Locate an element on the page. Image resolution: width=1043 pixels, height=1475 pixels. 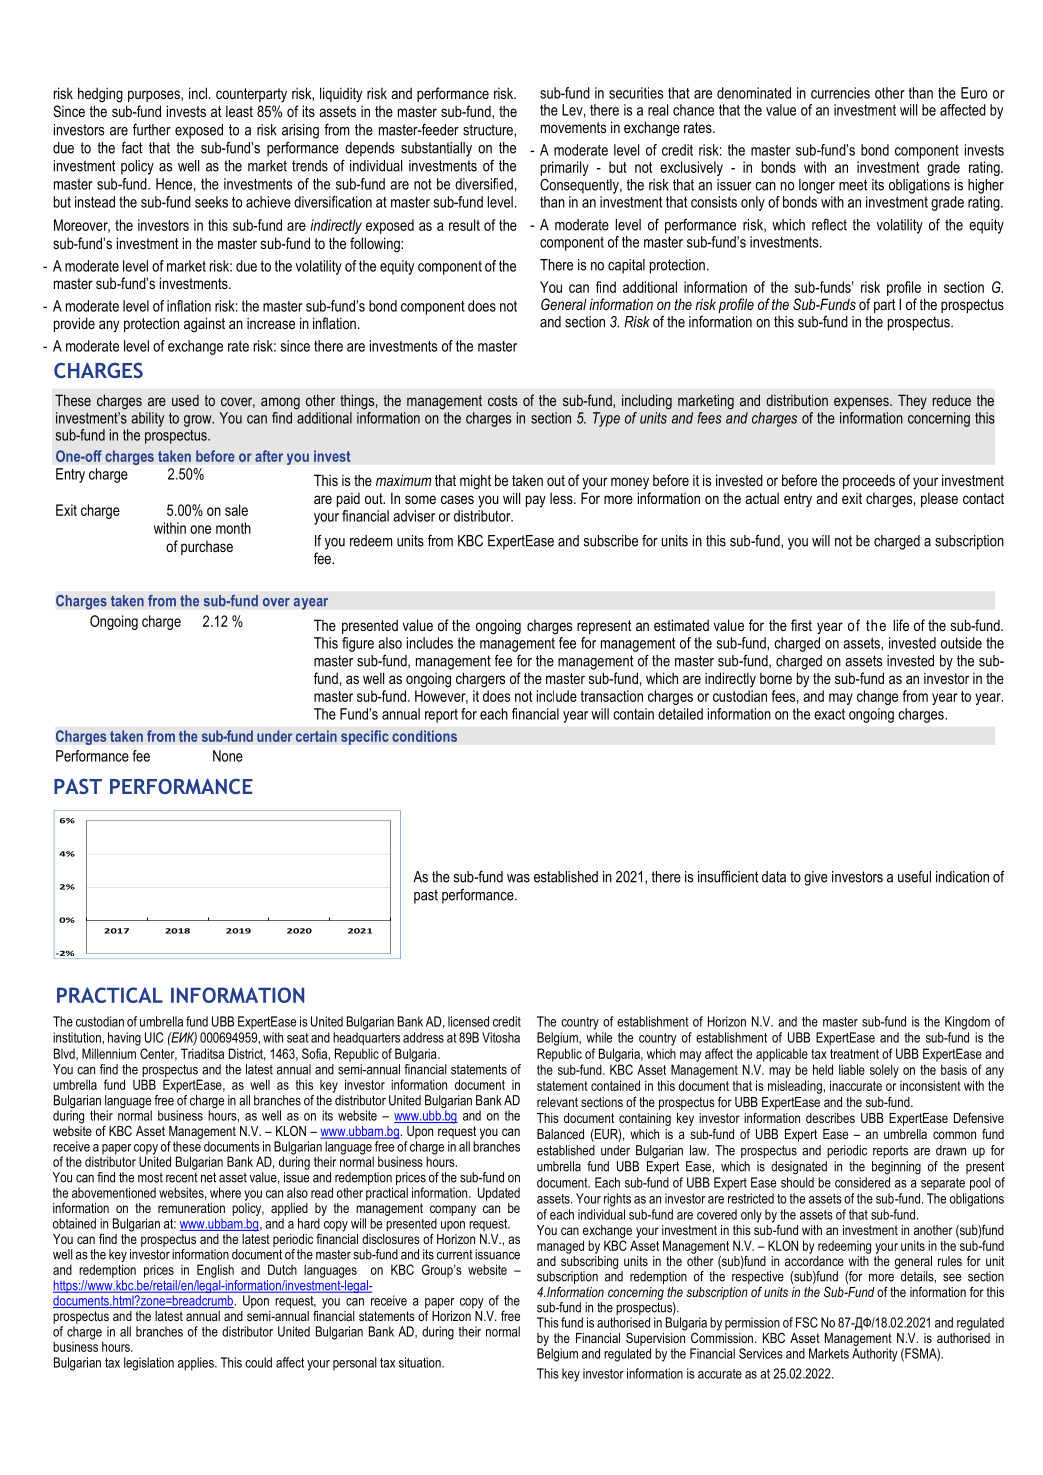
exact is located at coordinates (829, 714).
